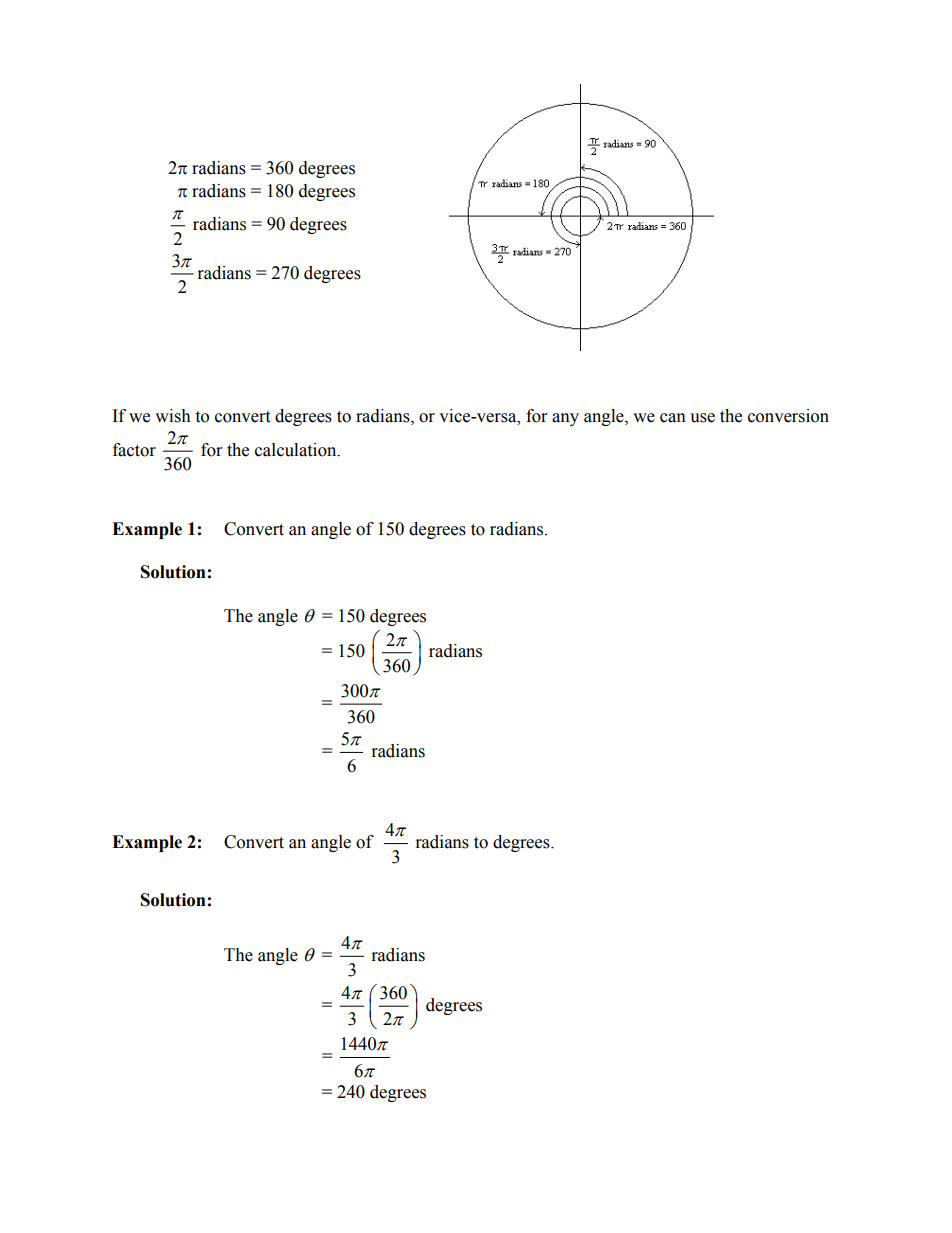 The height and width of the screenshot is (1233, 952). I want to click on use, so click(702, 418).
